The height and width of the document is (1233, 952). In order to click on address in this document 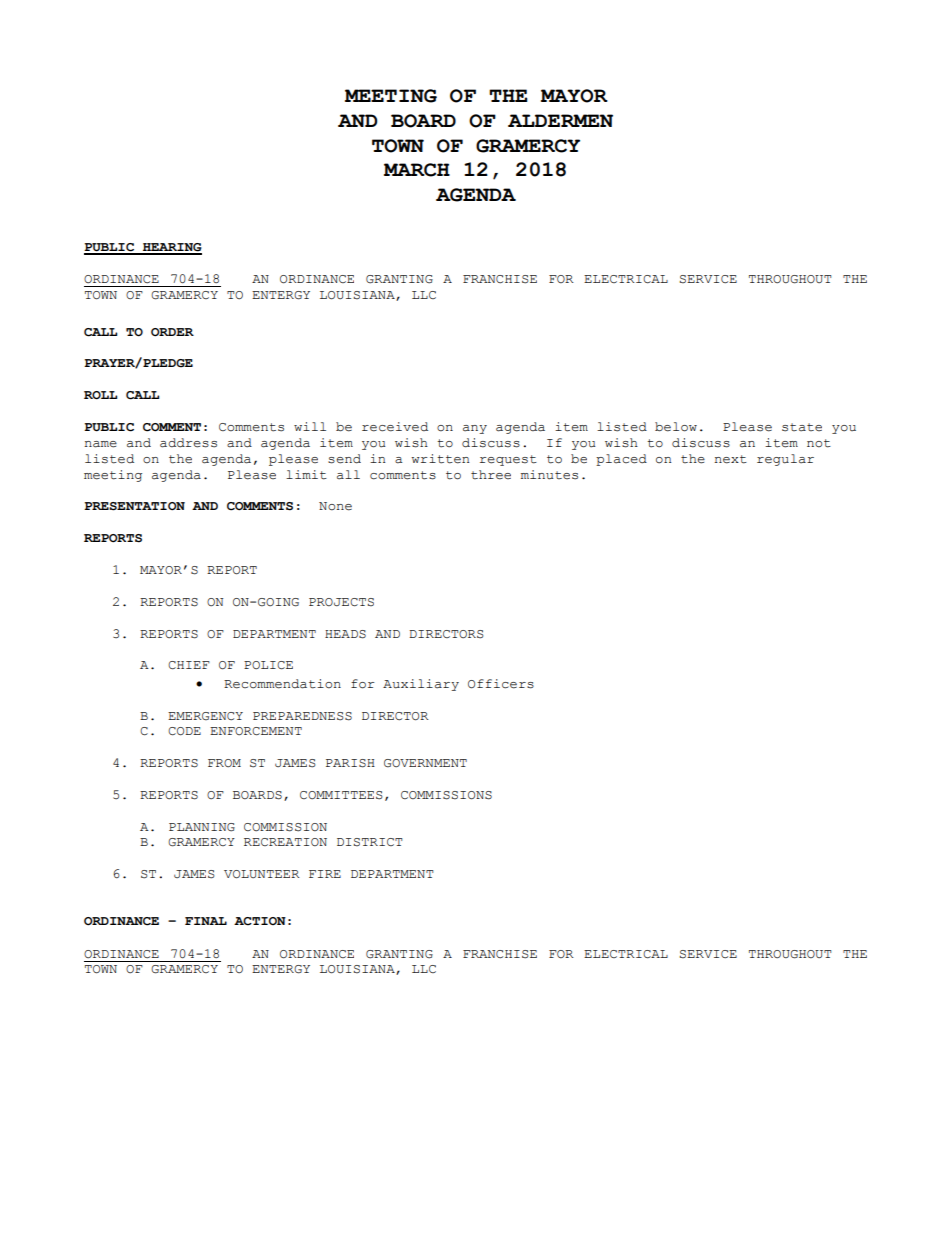, I will do `click(188, 443)`.
